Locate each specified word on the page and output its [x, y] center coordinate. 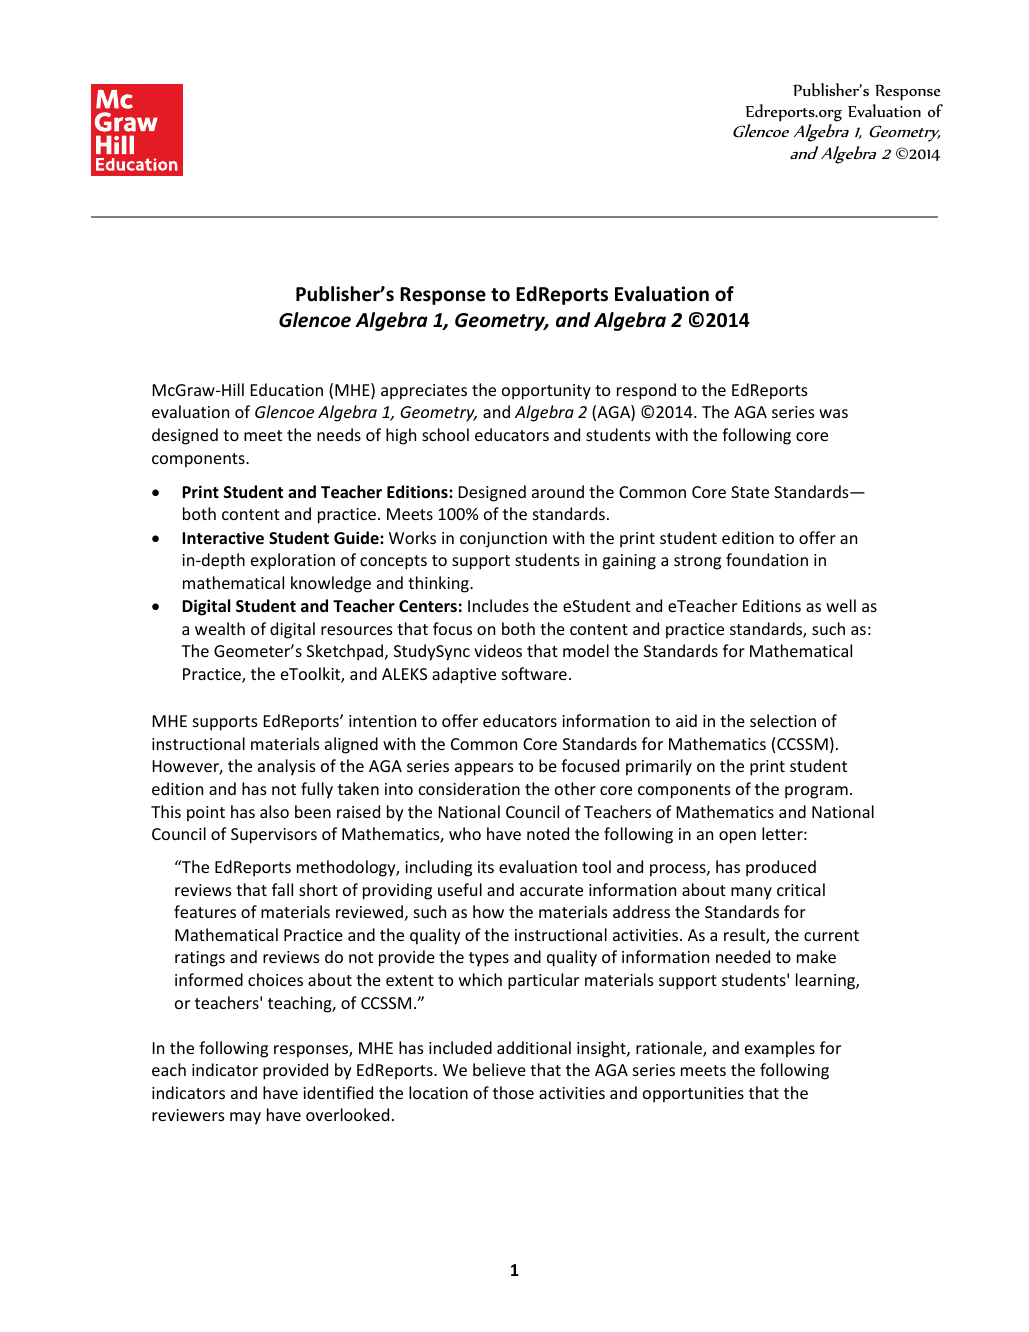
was [833, 413]
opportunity [546, 392]
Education [287, 389]
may [245, 1118]
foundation [767, 559]
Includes [498, 605]
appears [484, 769]
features [205, 911]
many [751, 893]
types [489, 959]
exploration [293, 561]
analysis [287, 767]
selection [783, 720]
